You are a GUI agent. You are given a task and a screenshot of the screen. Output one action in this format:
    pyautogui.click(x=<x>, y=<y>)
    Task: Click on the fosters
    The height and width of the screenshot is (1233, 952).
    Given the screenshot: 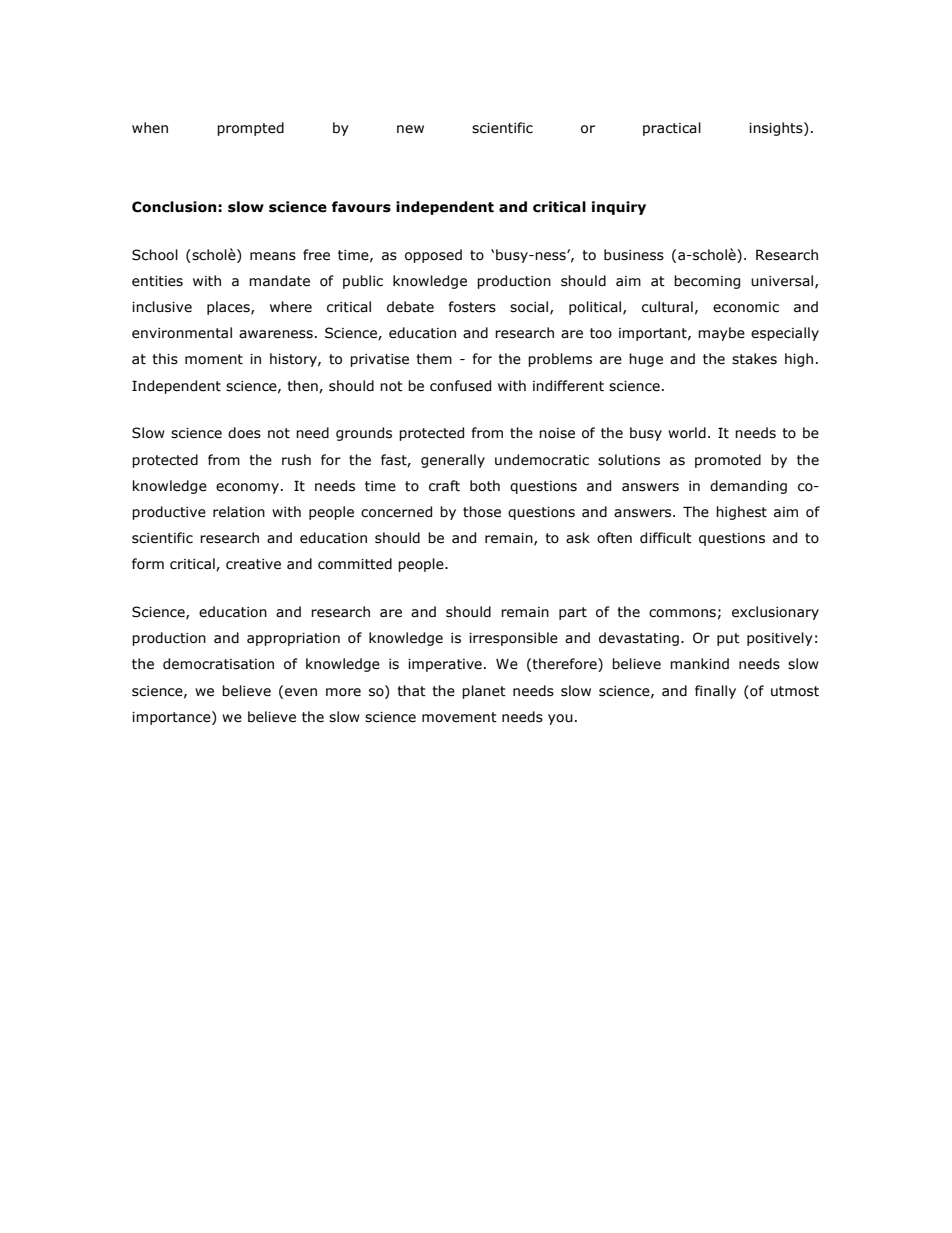 What is the action you would take?
    pyautogui.click(x=472, y=307)
